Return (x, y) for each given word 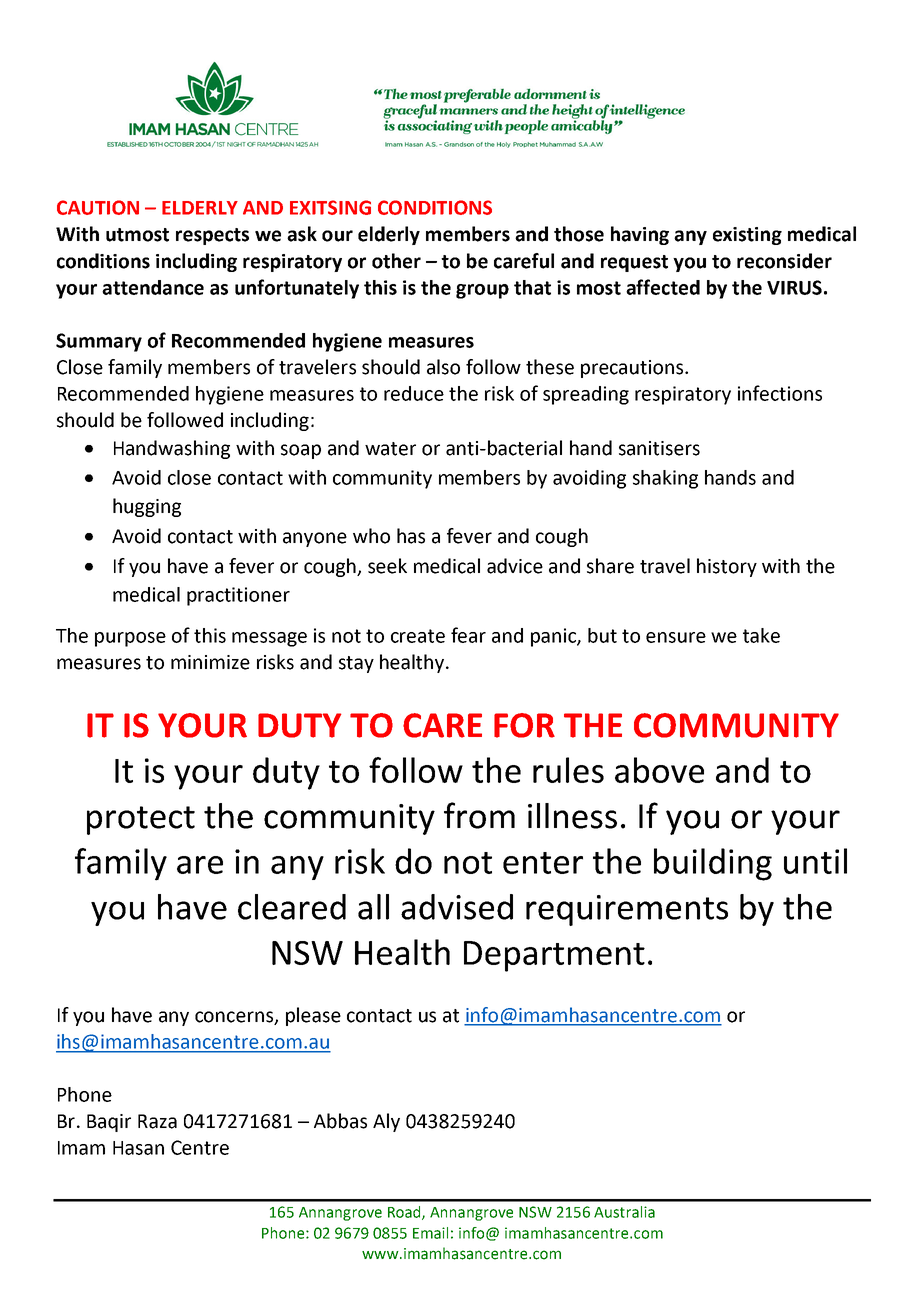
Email (430, 1233)
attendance (153, 287)
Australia (624, 1212)
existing (747, 236)
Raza (157, 1121)
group (482, 291)
